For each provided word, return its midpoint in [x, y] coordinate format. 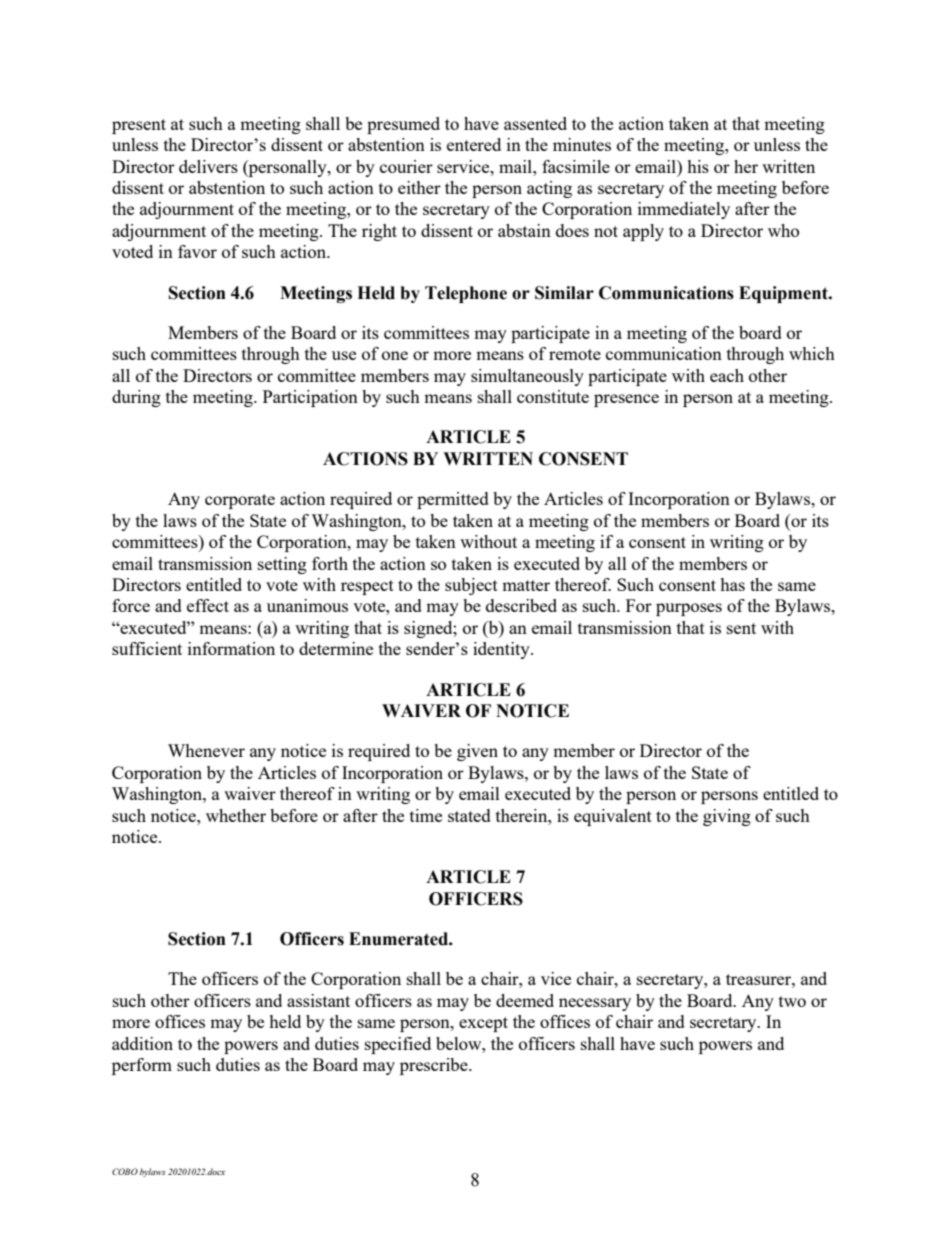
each [727, 375]
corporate [240, 501]
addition [142, 1043]
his [698, 166]
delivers [208, 166]
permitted [453, 500]
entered [474, 144]
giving [727, 817]
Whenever [206, 750]
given [477, 752]
